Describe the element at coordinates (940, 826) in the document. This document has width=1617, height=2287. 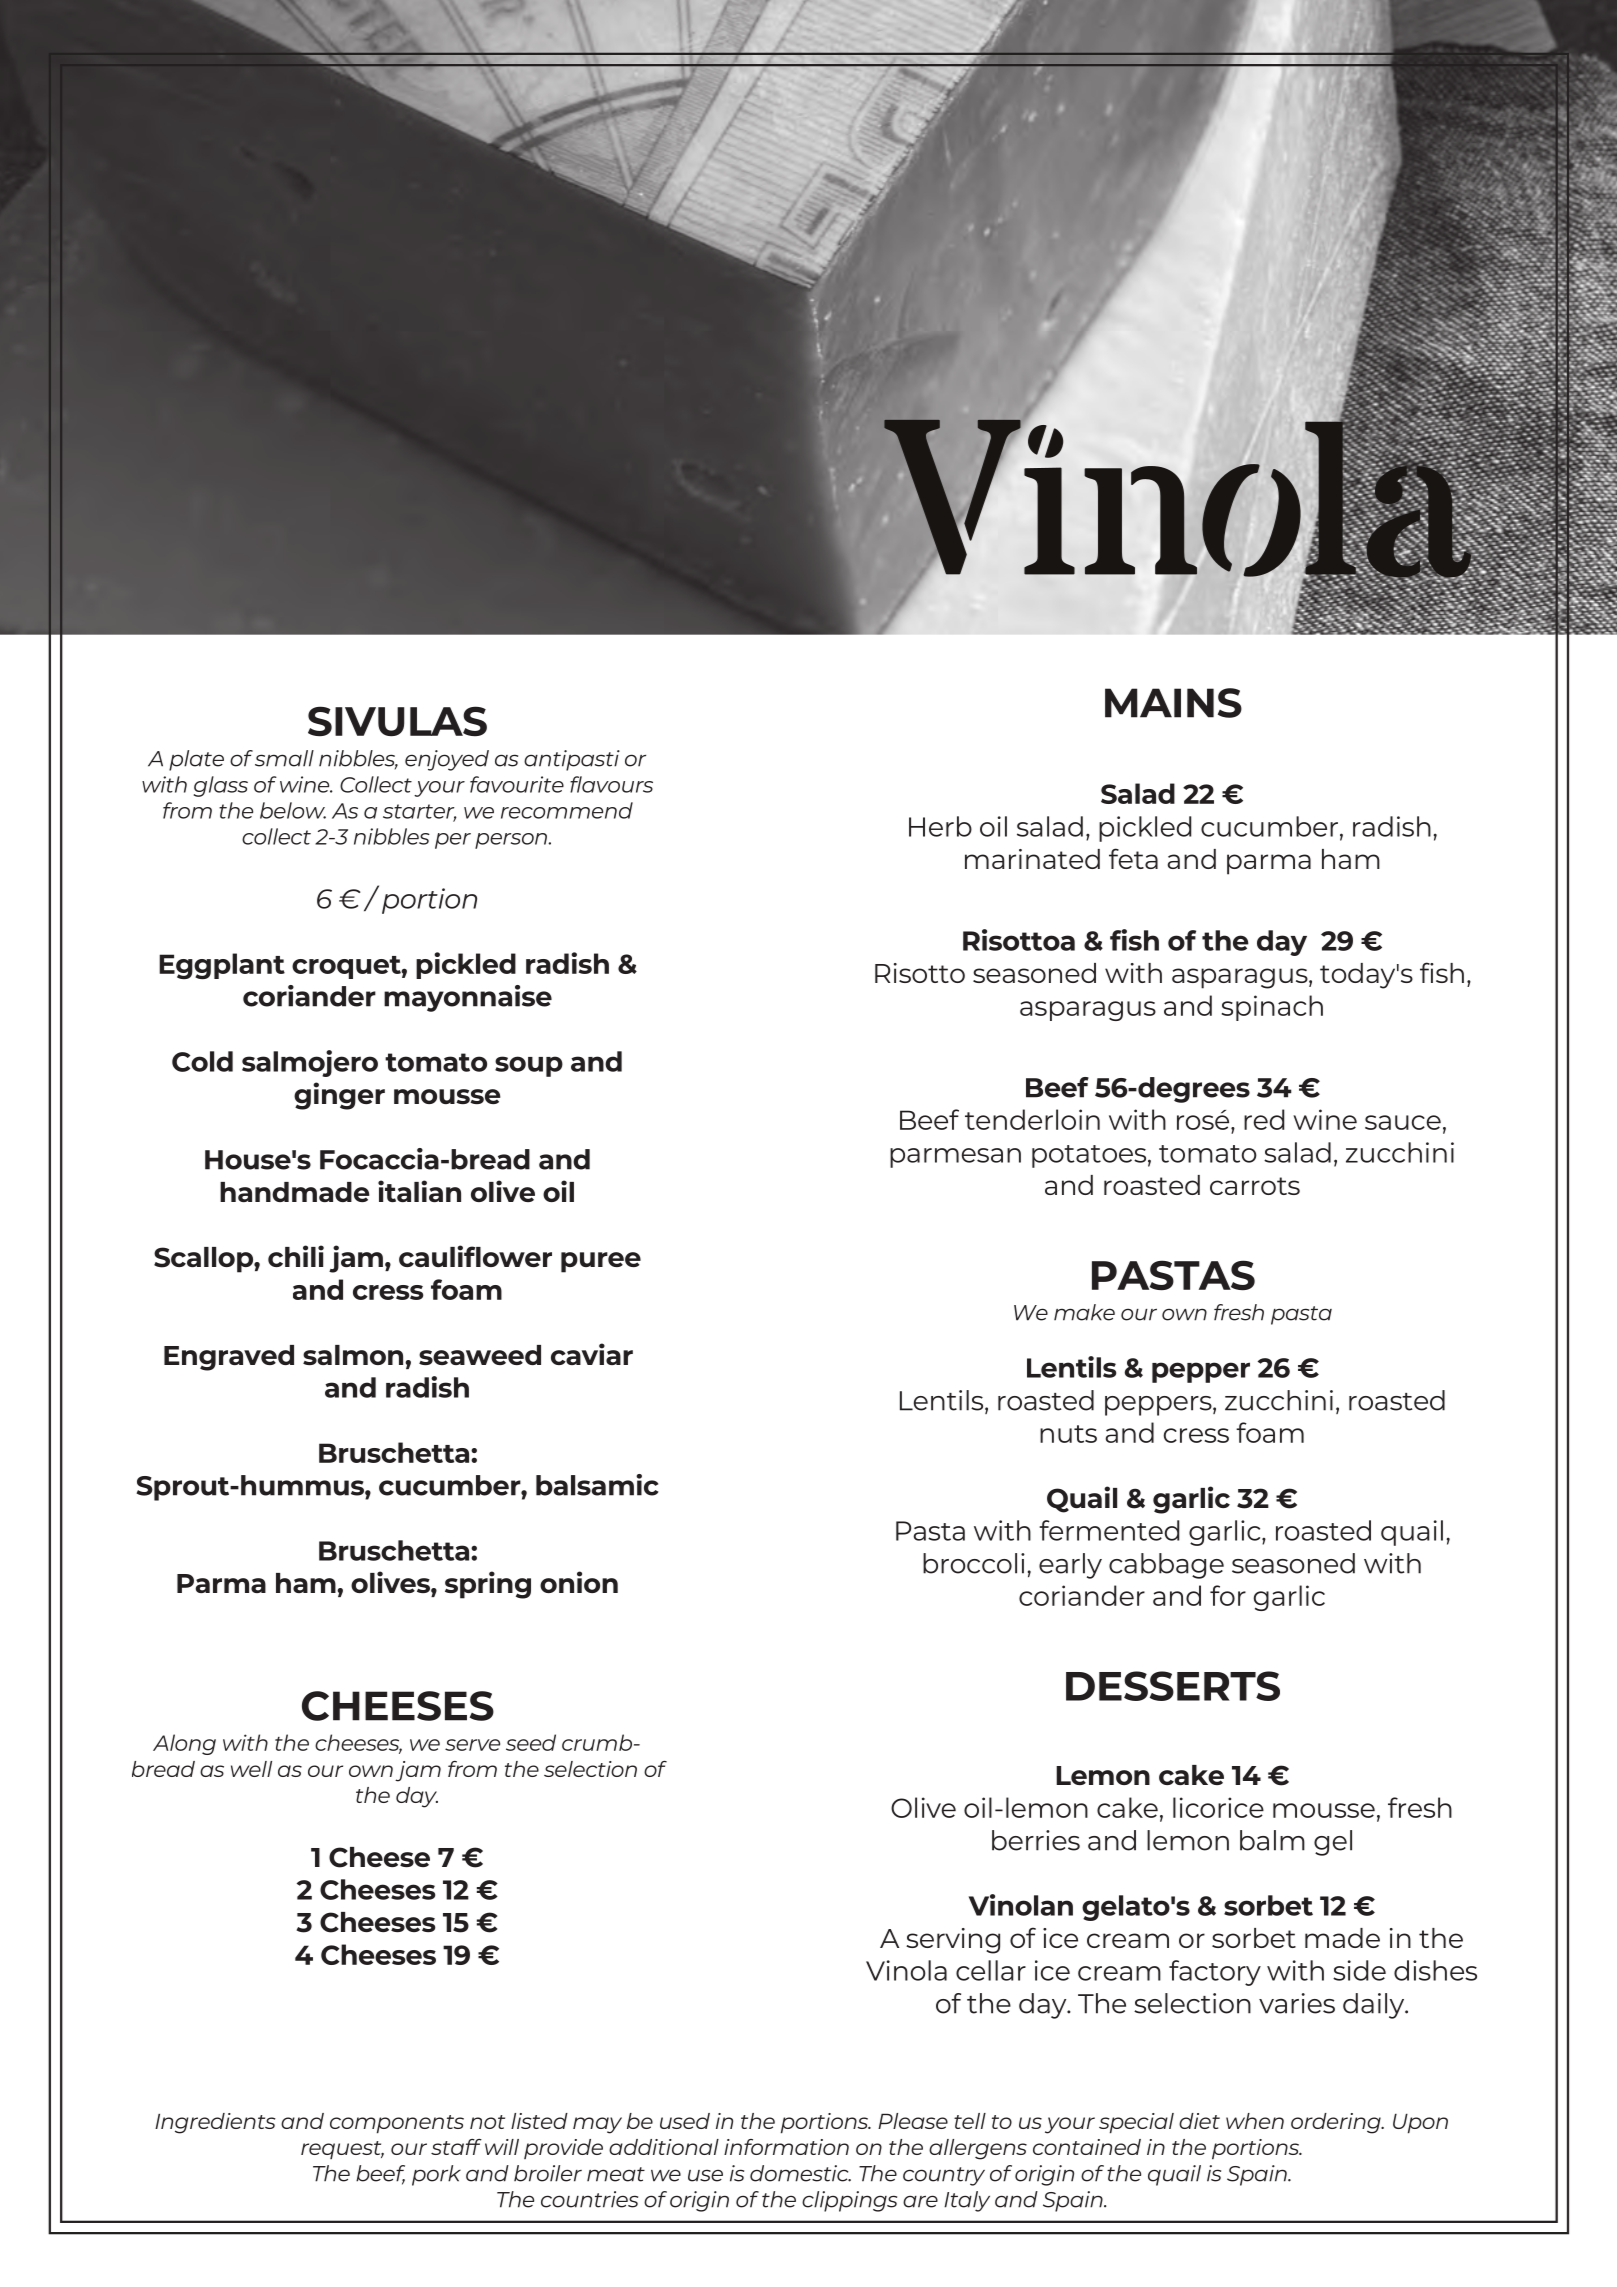
I see `Herb` at that location.
